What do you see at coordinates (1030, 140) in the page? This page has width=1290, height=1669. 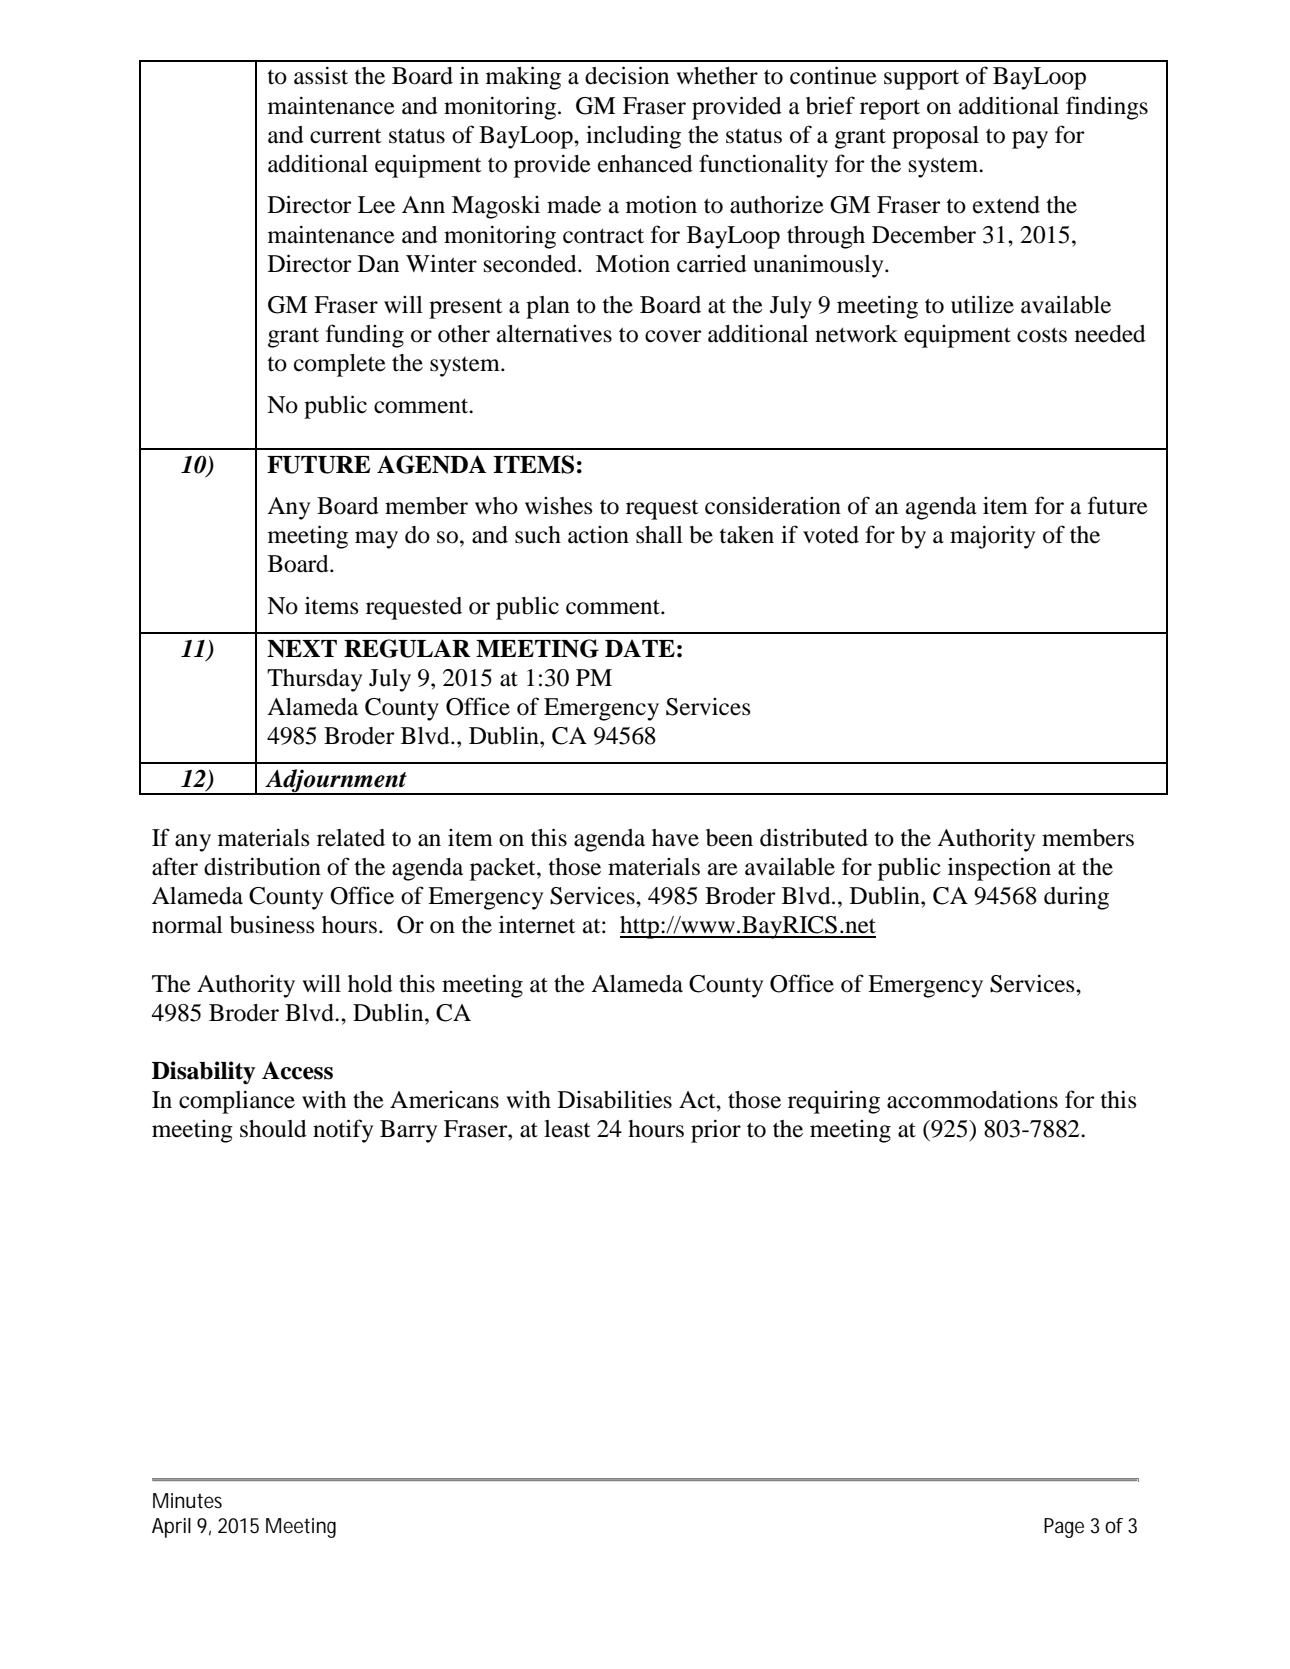 I see `pay` at bounding box center [1030, 140].
